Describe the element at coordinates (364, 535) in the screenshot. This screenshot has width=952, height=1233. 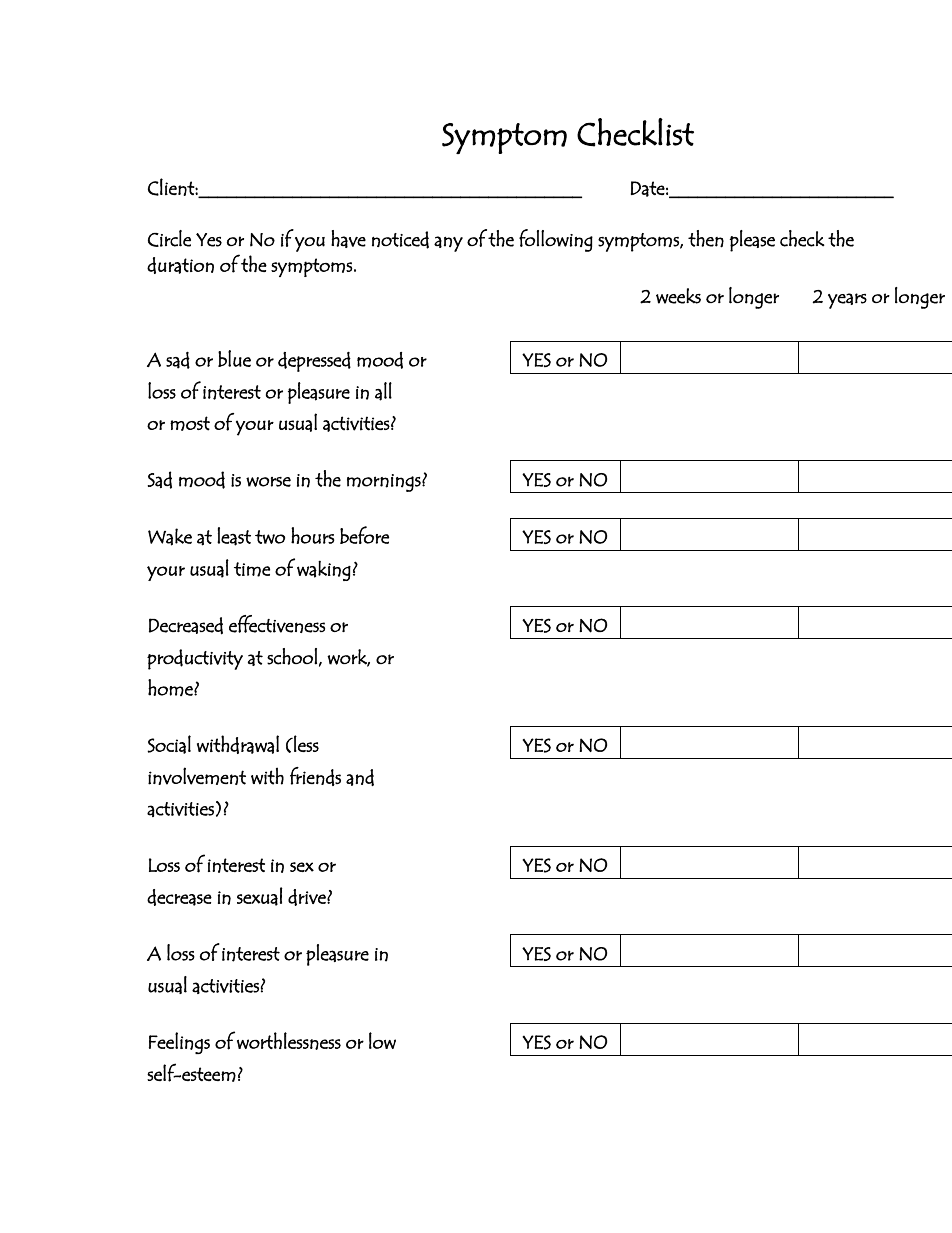
I see `before` at that location.
